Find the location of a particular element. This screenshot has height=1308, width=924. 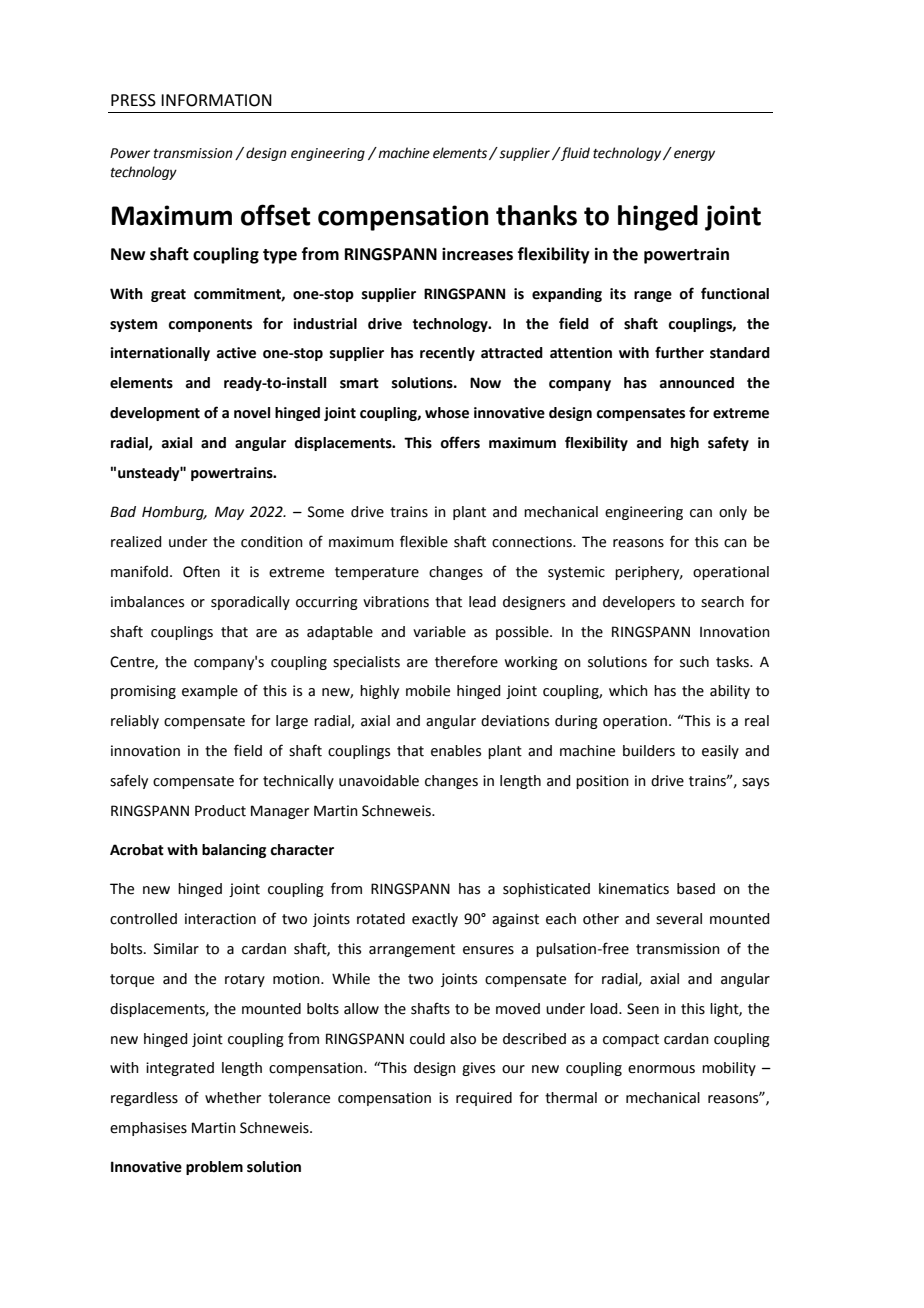

such is located at coordinates (694, 662).
